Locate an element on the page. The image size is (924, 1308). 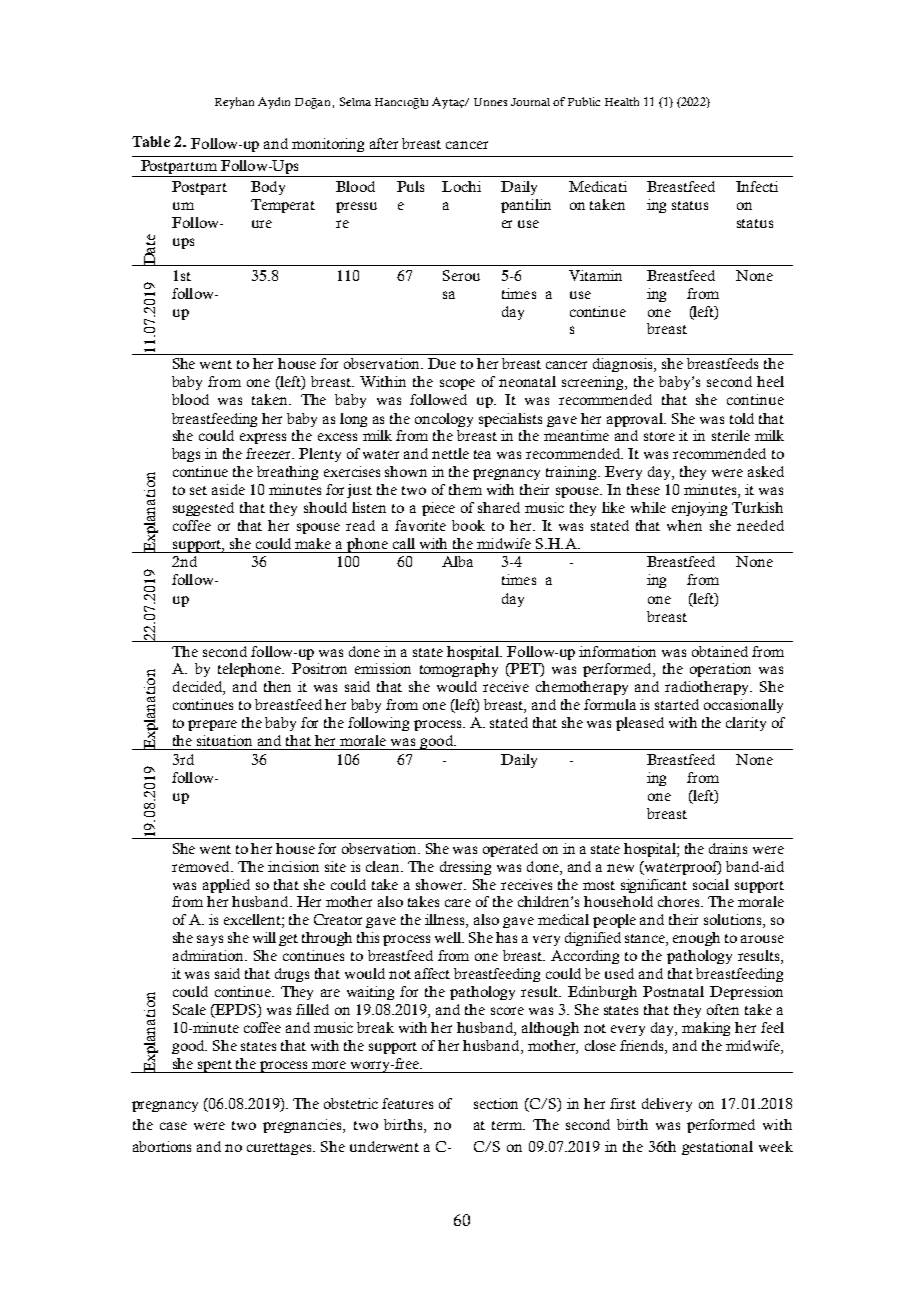
prepare is located at coordinates (212, 725).
